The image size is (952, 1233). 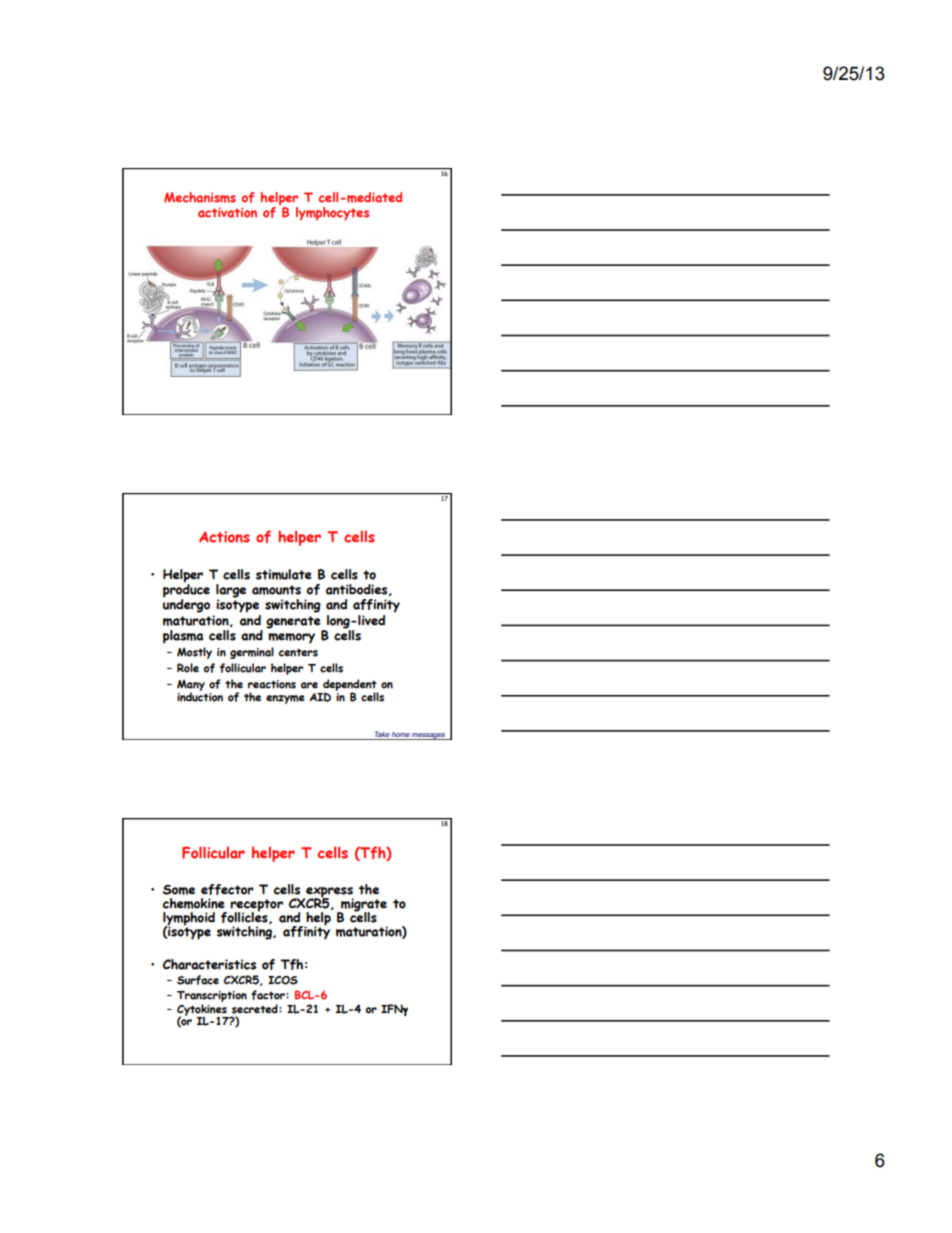 What do you see at coordinates (212, 996) in the screenshot?
I see `Transcription` at bounding box center [212, 996].
